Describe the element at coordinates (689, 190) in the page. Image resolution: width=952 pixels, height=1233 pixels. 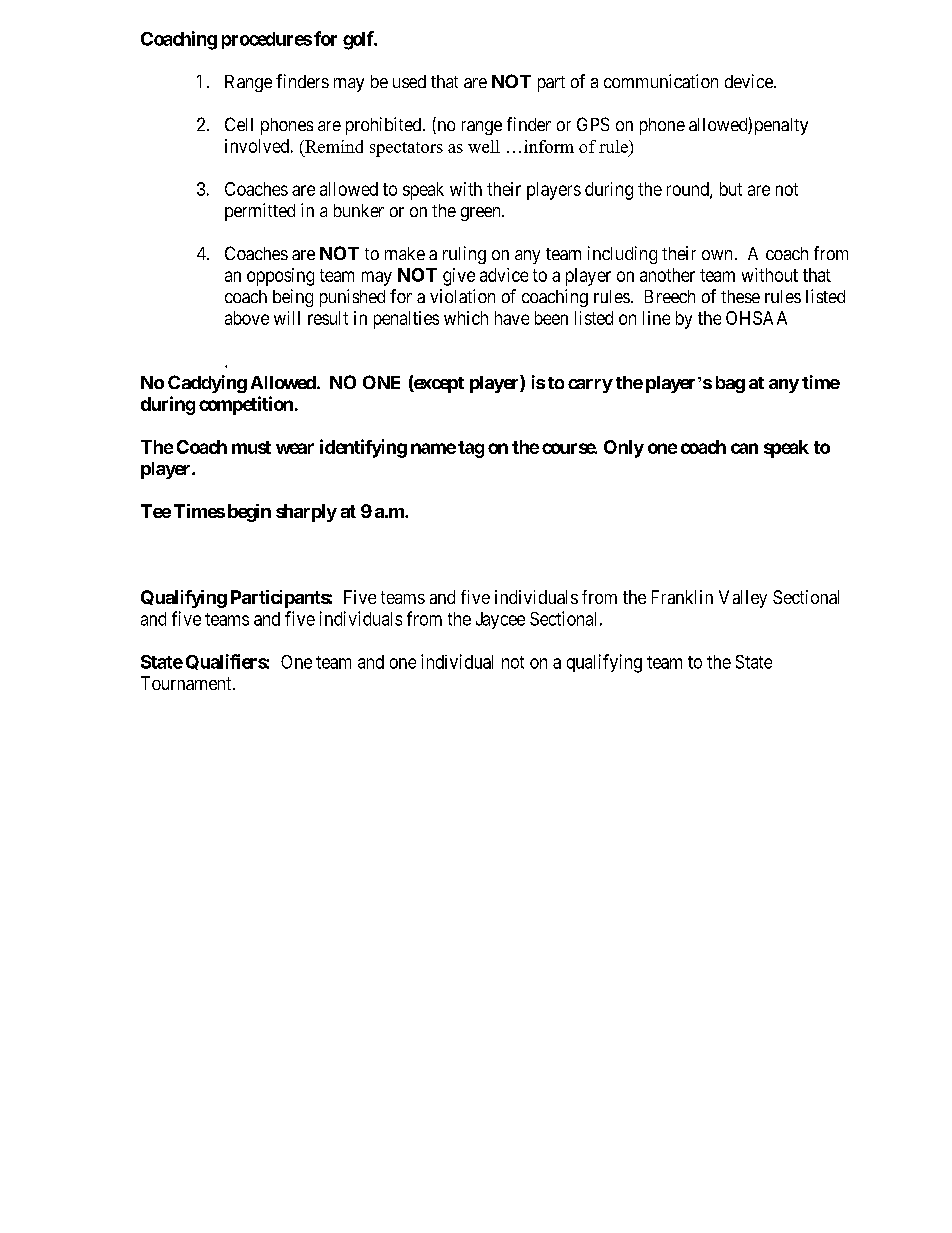
I see `round` at that location.
